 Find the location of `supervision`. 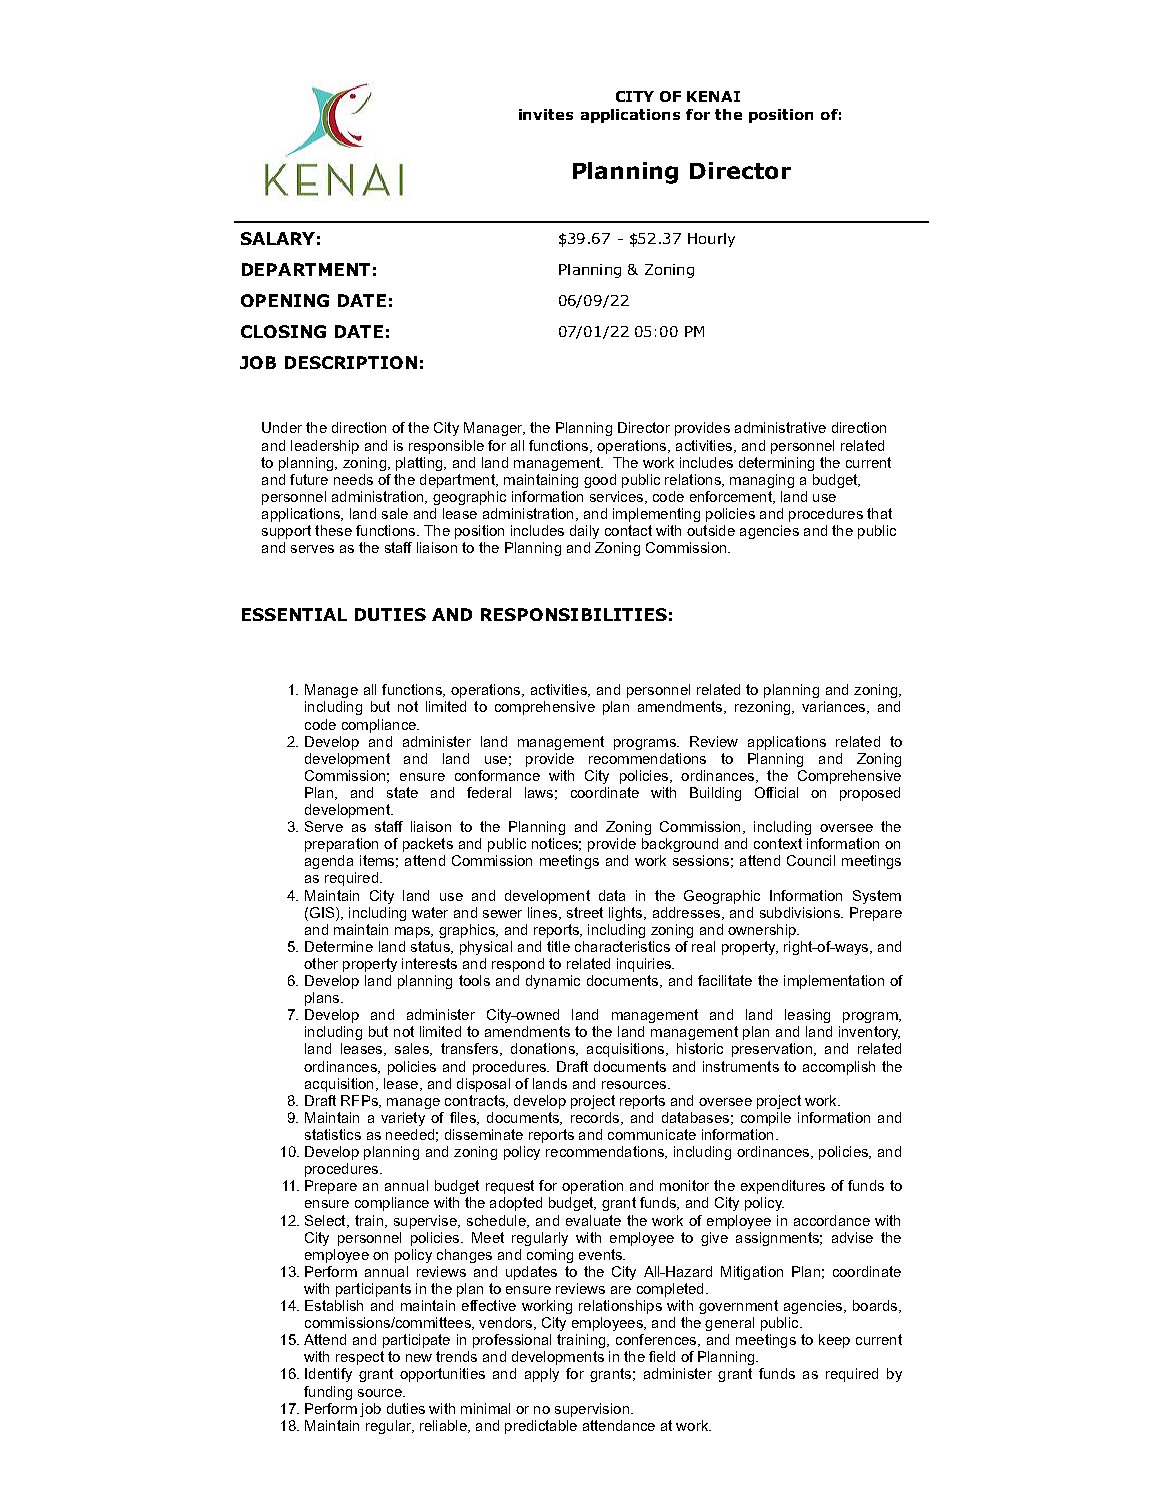

supervision is located at coordinates (592, 1410).
